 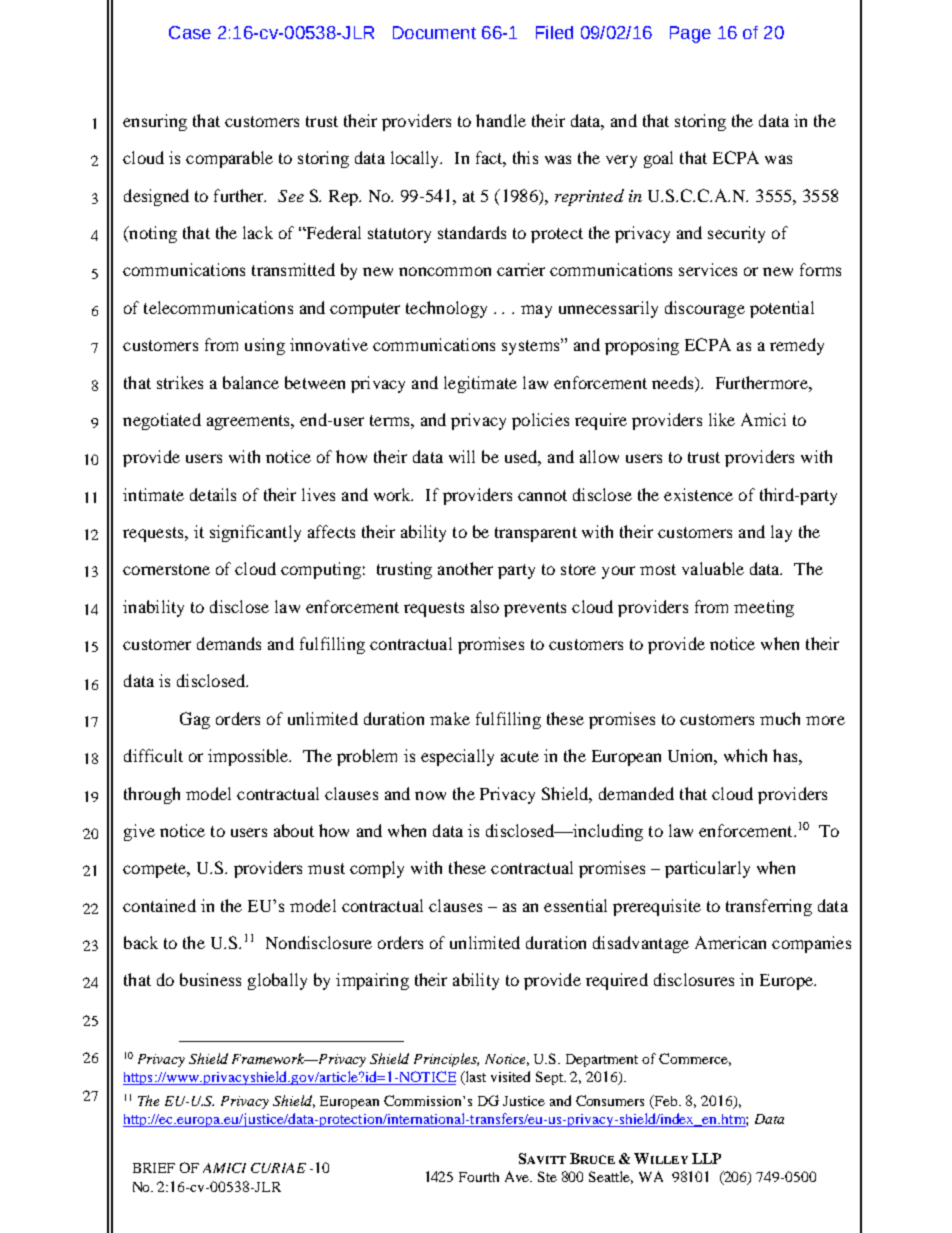 What do you see at coordinates (690, 34) in the page?
I see `Page` at bounding box center [690, 34].
